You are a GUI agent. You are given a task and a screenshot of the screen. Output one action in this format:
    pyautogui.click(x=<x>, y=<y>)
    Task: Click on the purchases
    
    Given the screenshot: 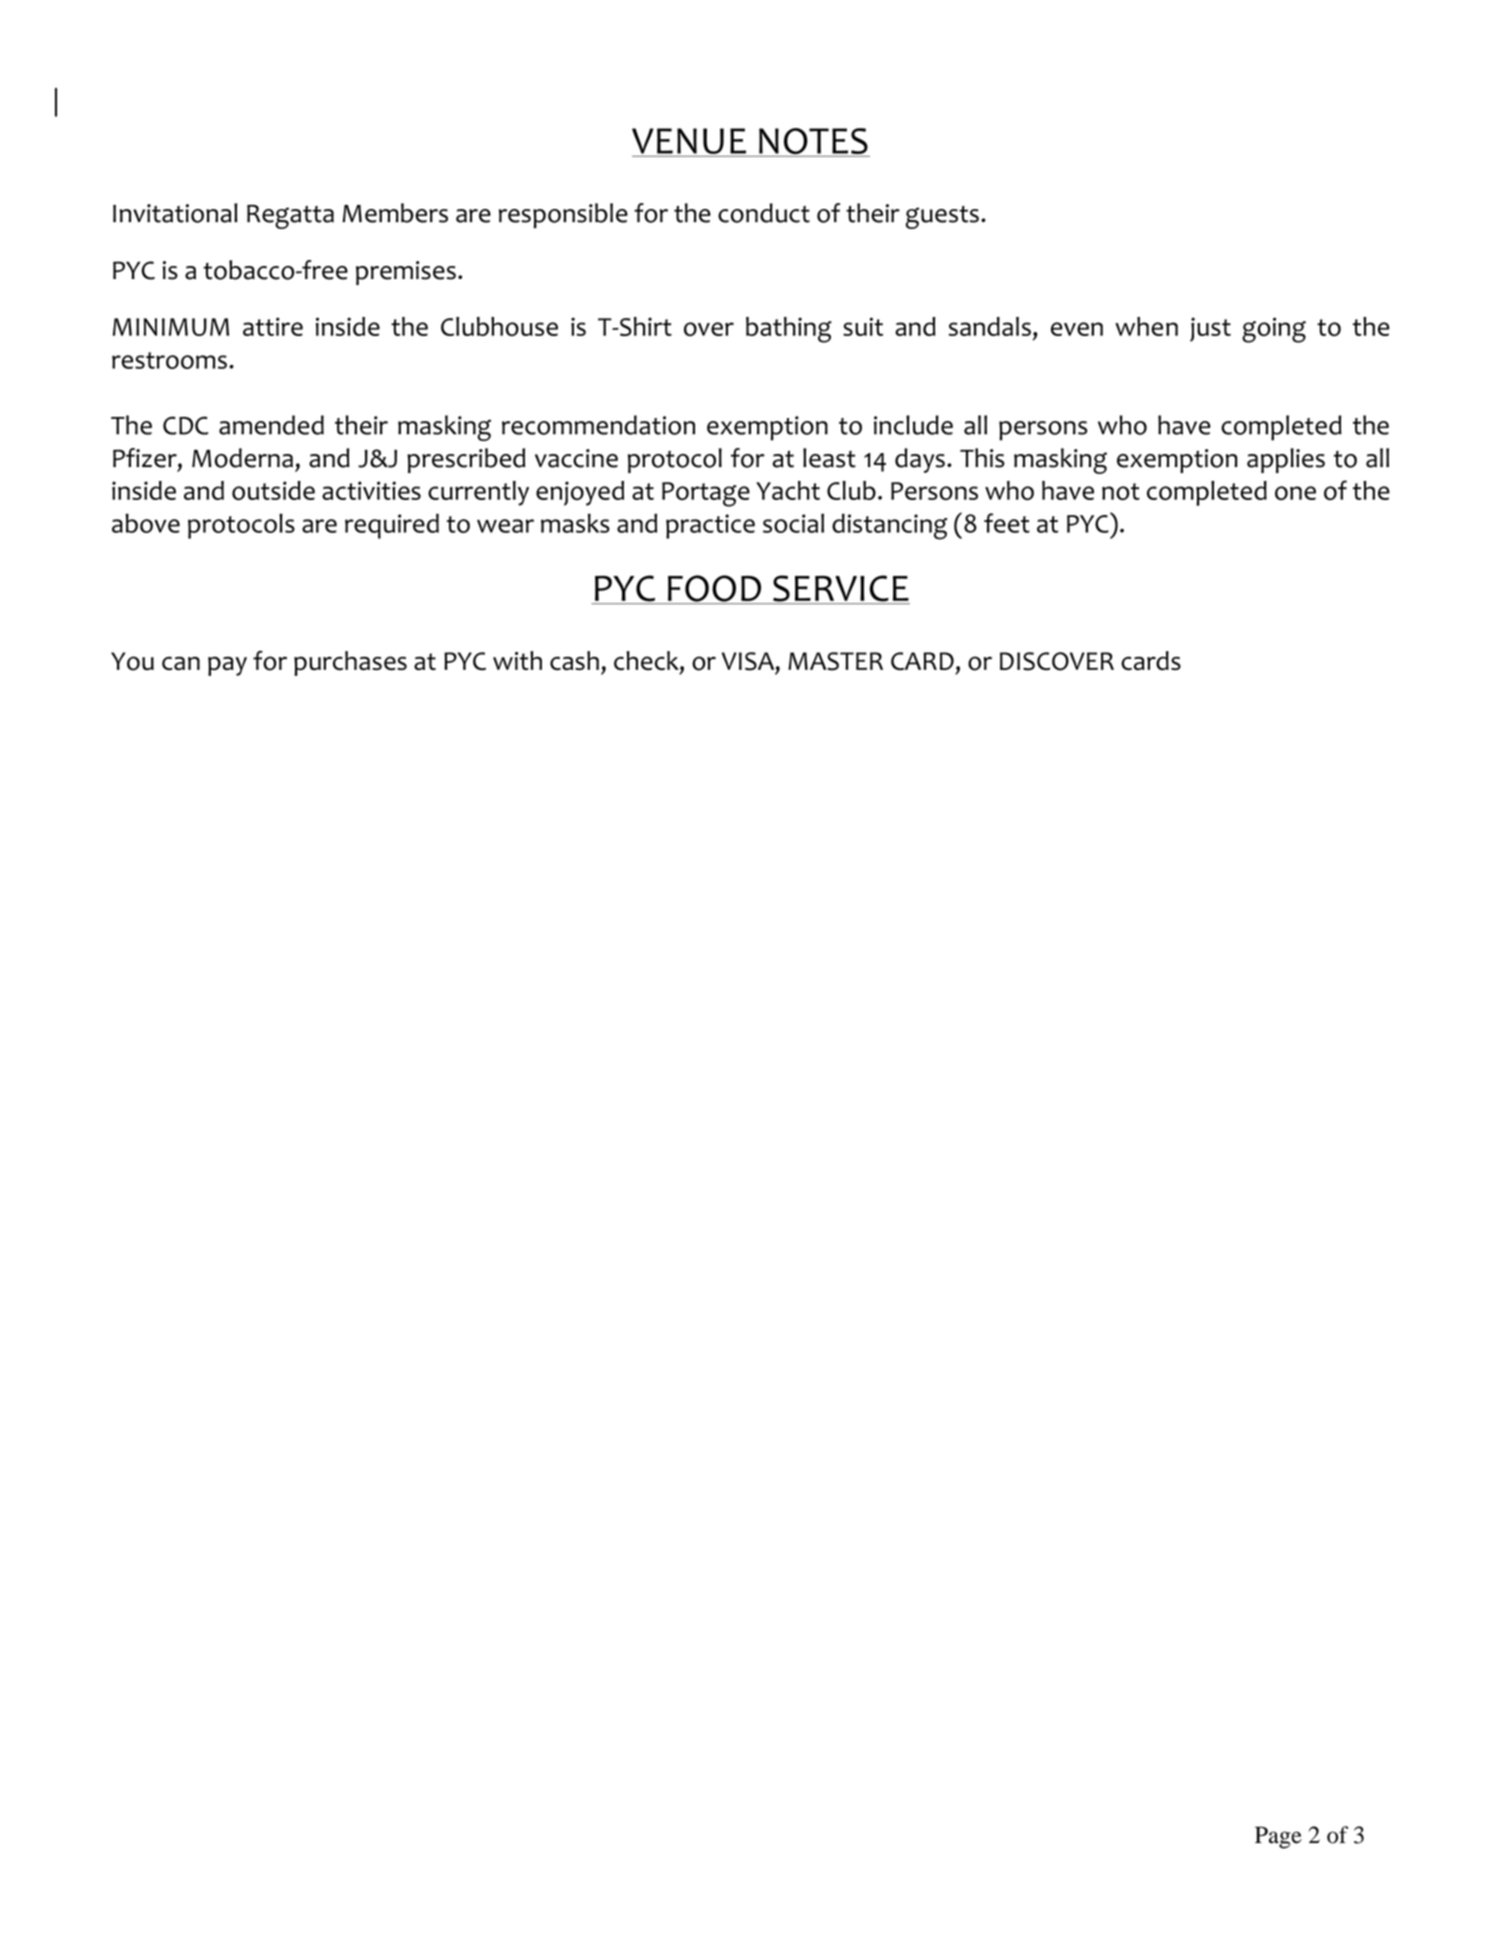 What is the action you would take?
    pyautogui.click(x=350, y=663)
